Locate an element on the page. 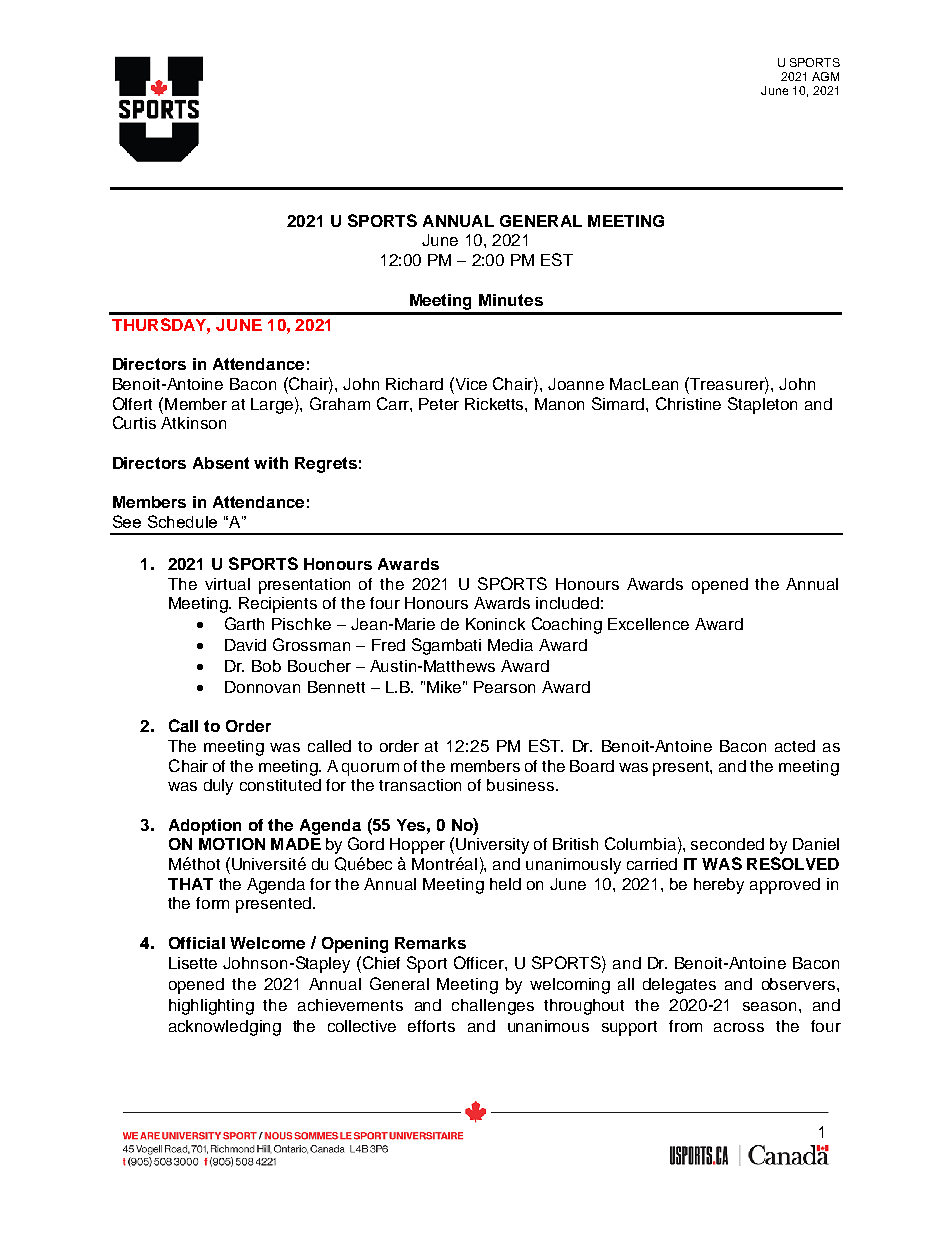 The image size is (952, 1233). highlighting is located at coordinates (211, 1007).
